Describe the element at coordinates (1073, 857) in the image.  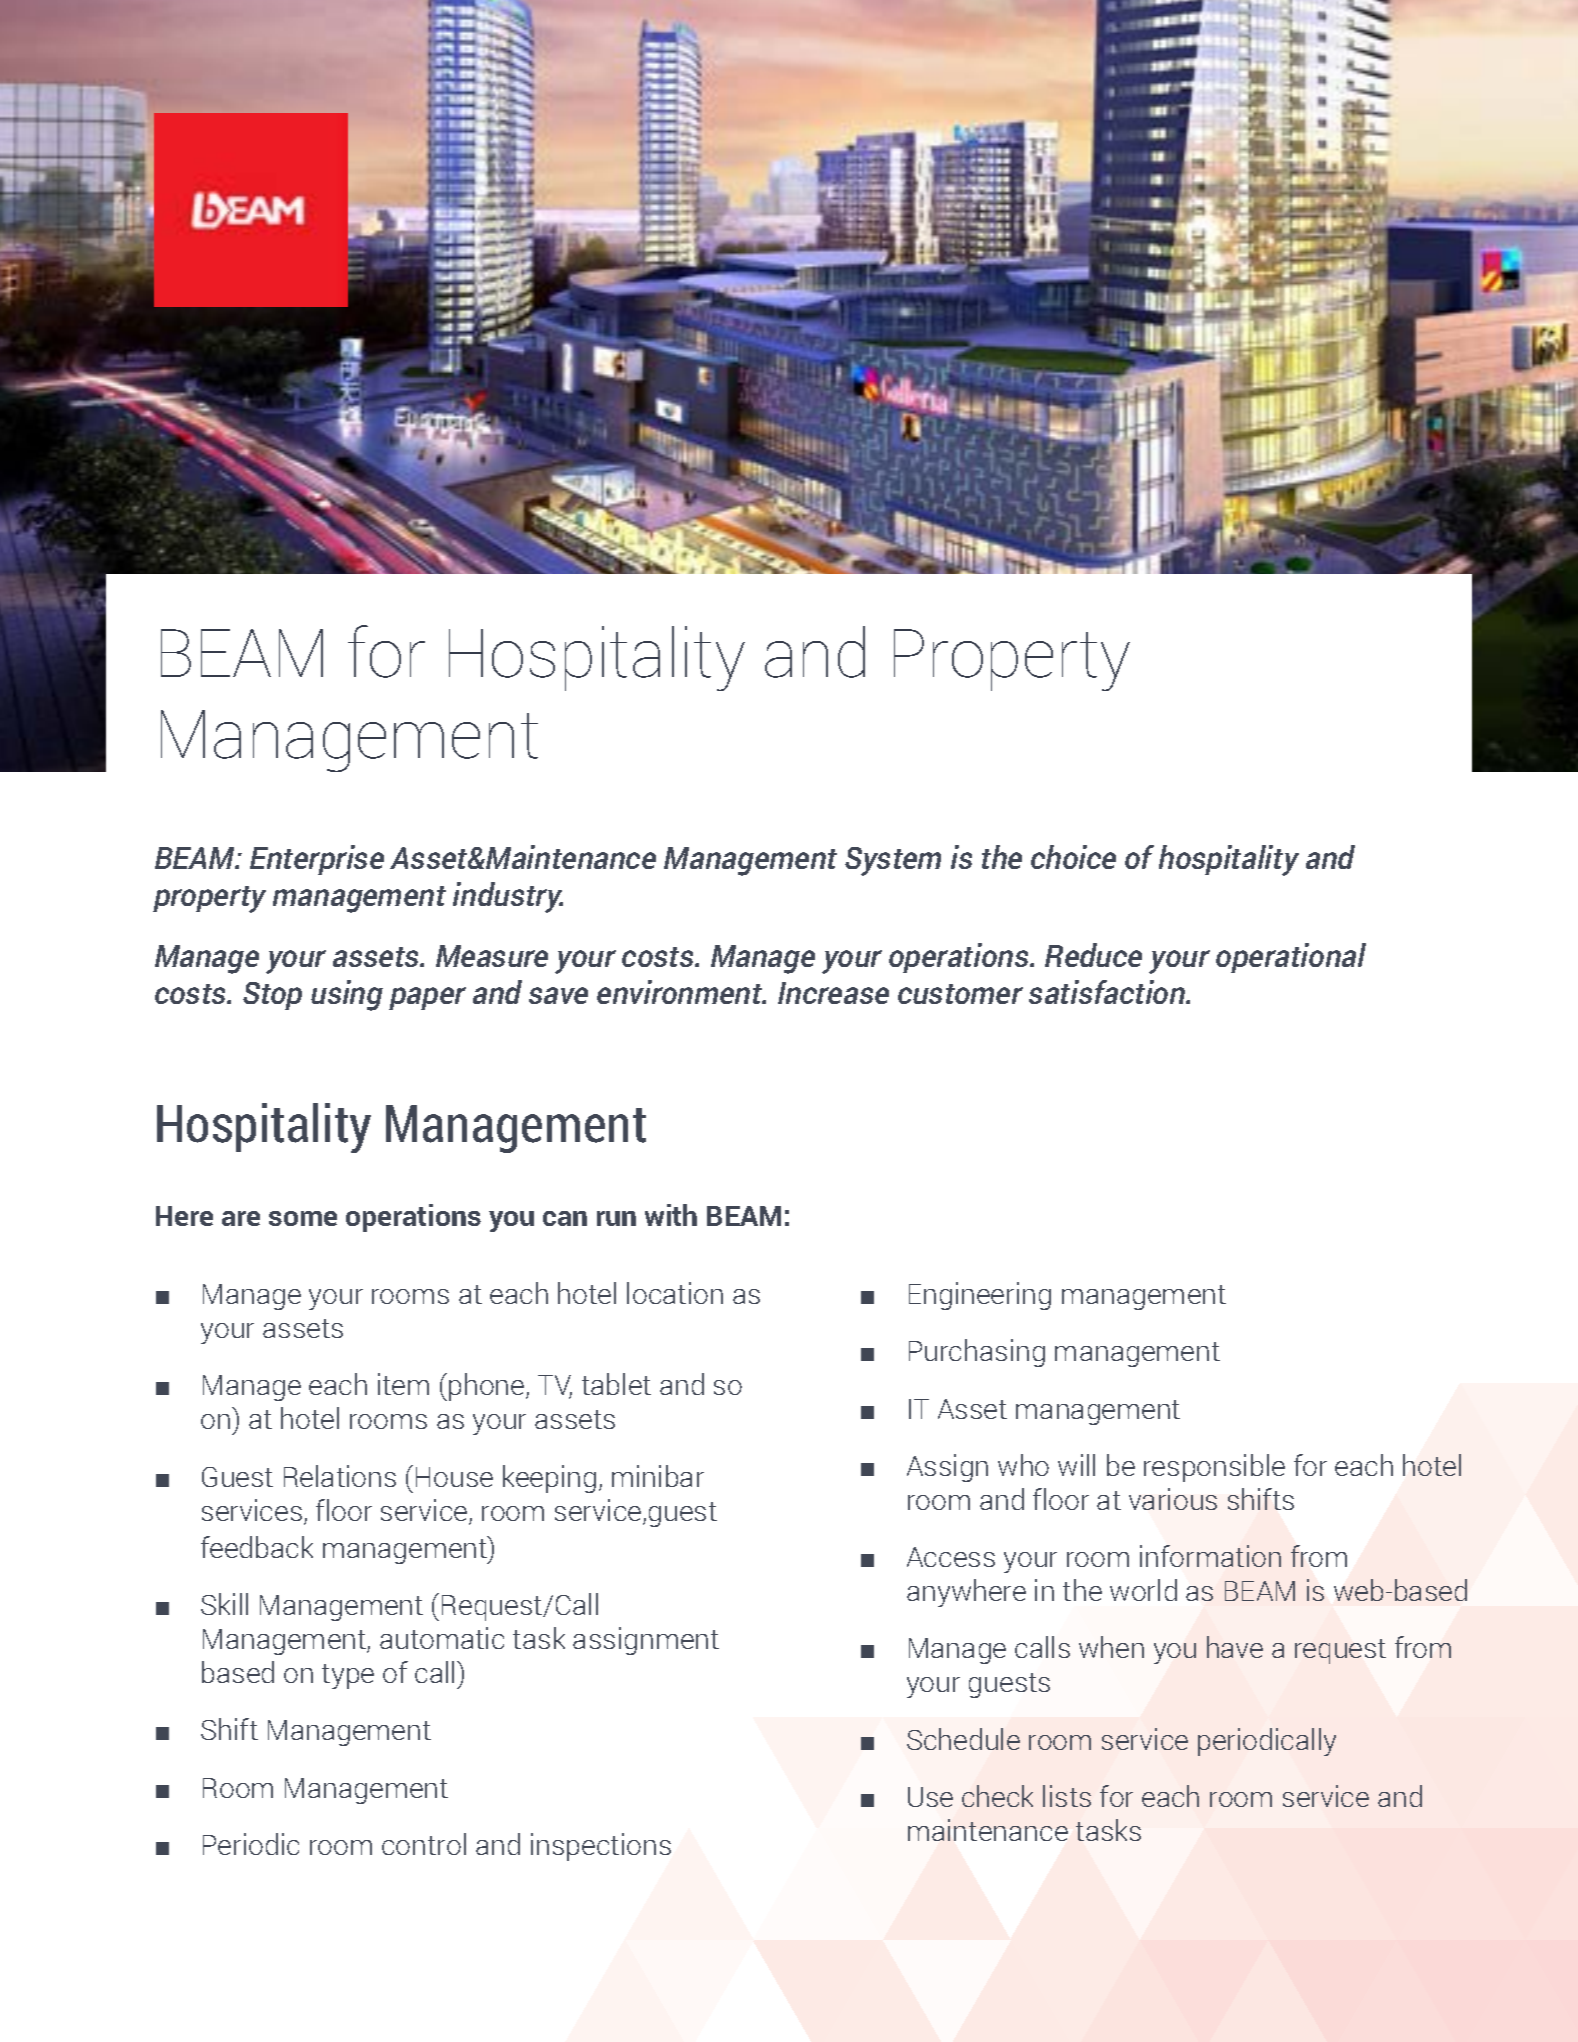
I see `choice` at that location.
